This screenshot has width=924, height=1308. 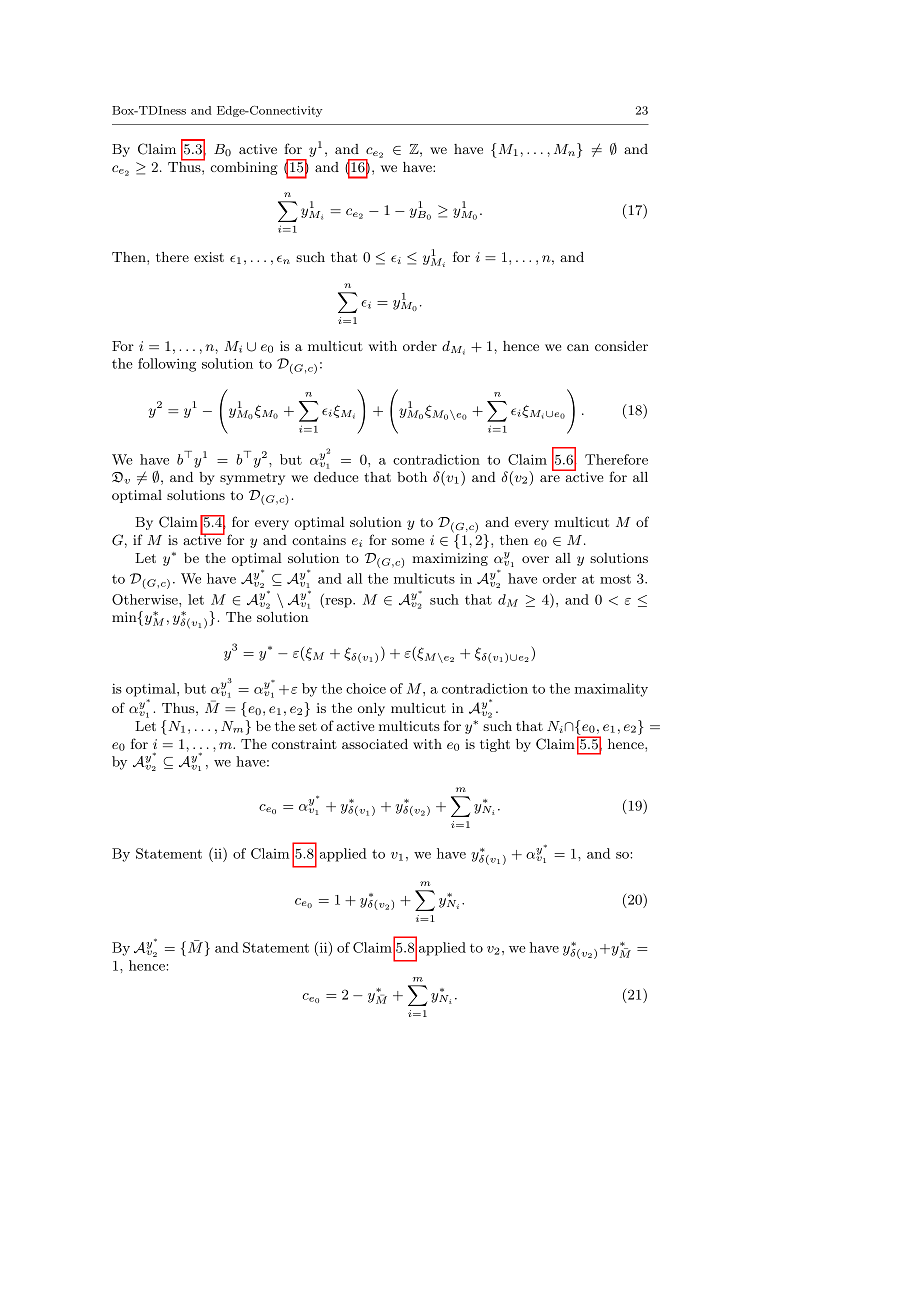 What do you see at coordinates (412, 477) in the screenshot?
I see `both` at bounding box center [412, 477].
